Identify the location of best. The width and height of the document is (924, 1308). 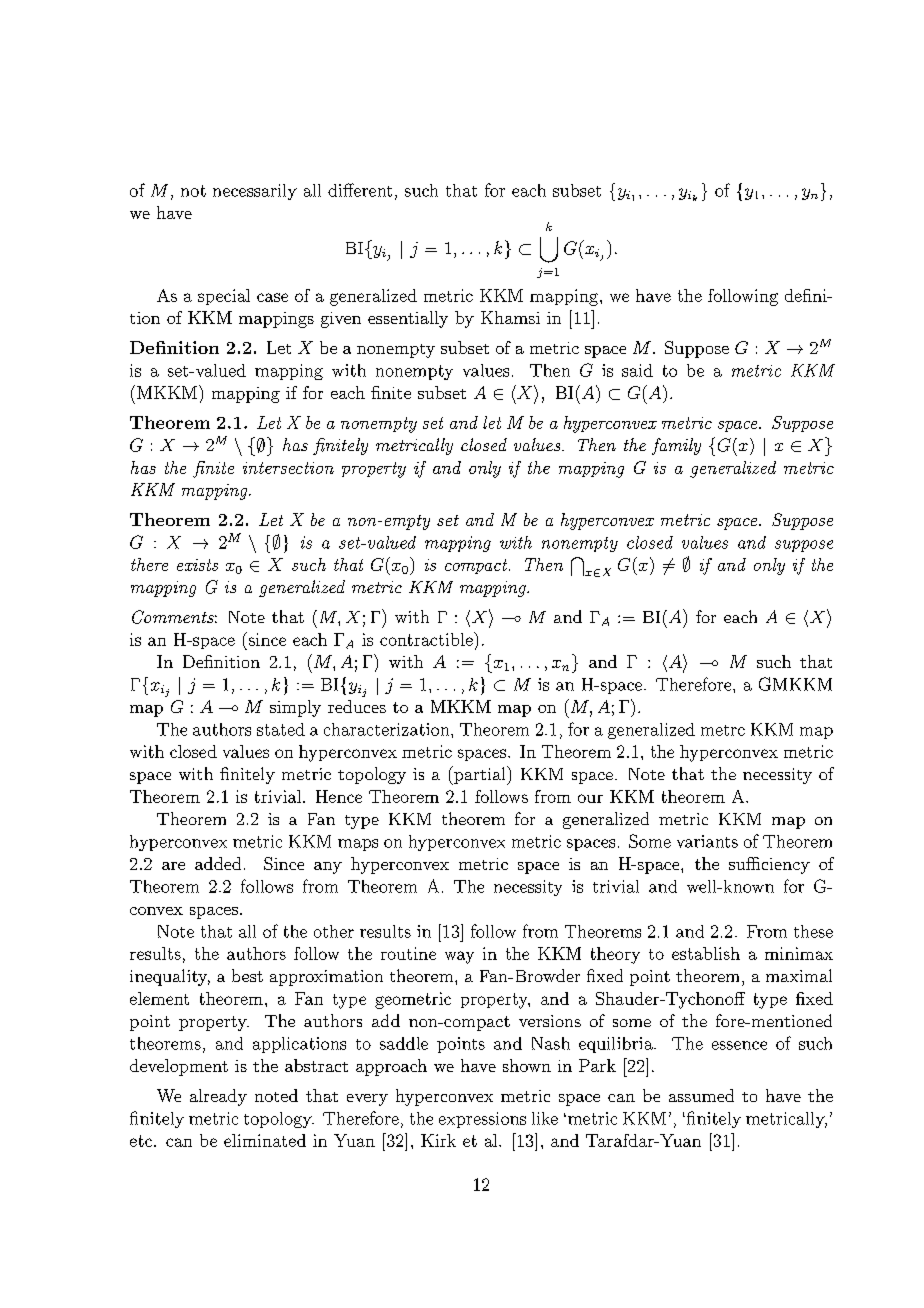
(247, 975).
